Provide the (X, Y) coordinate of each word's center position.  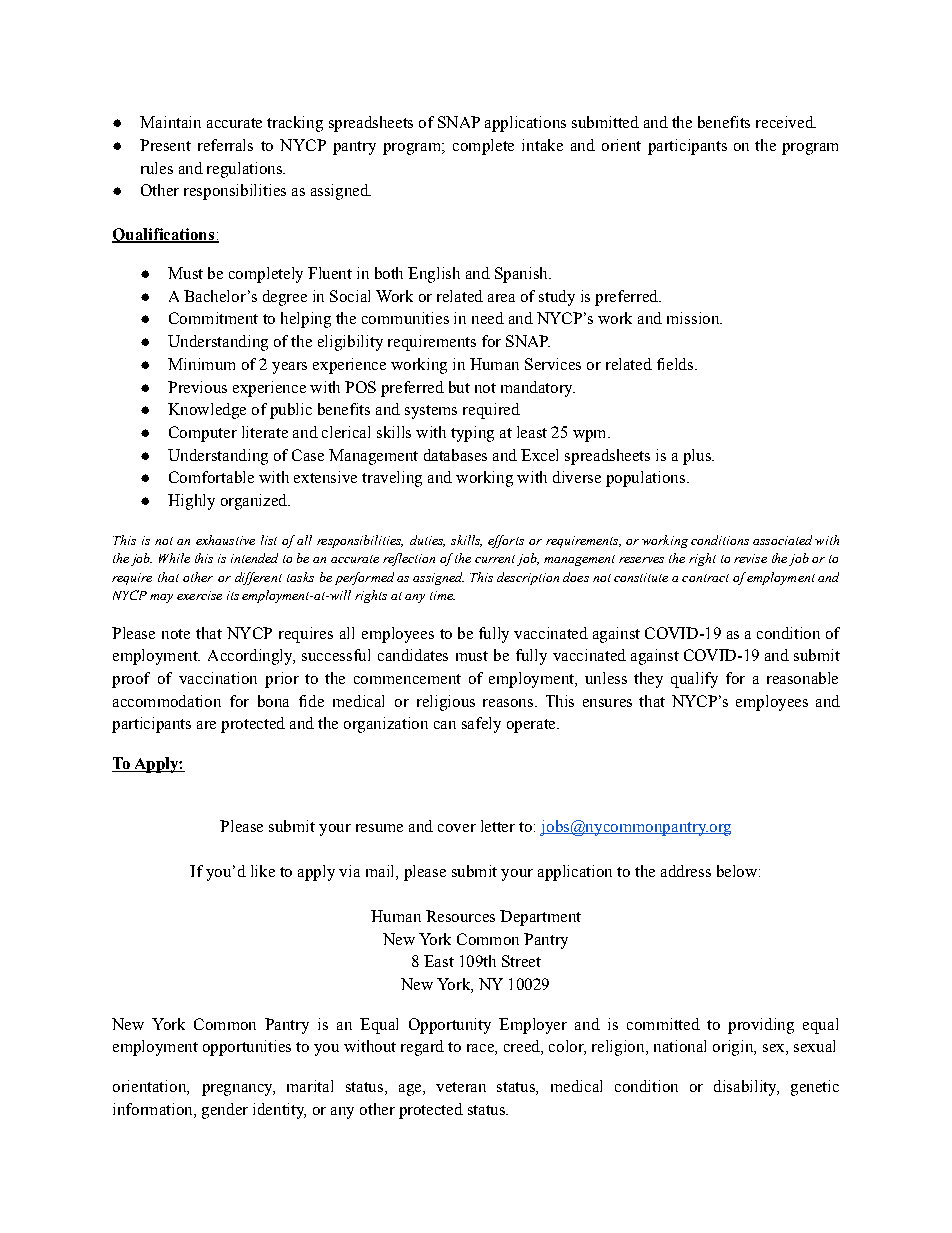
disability (746, 1088)
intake (542, 145)
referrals (225, 145)
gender (225, 1111)
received (786, 122)
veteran (461, 1087)
